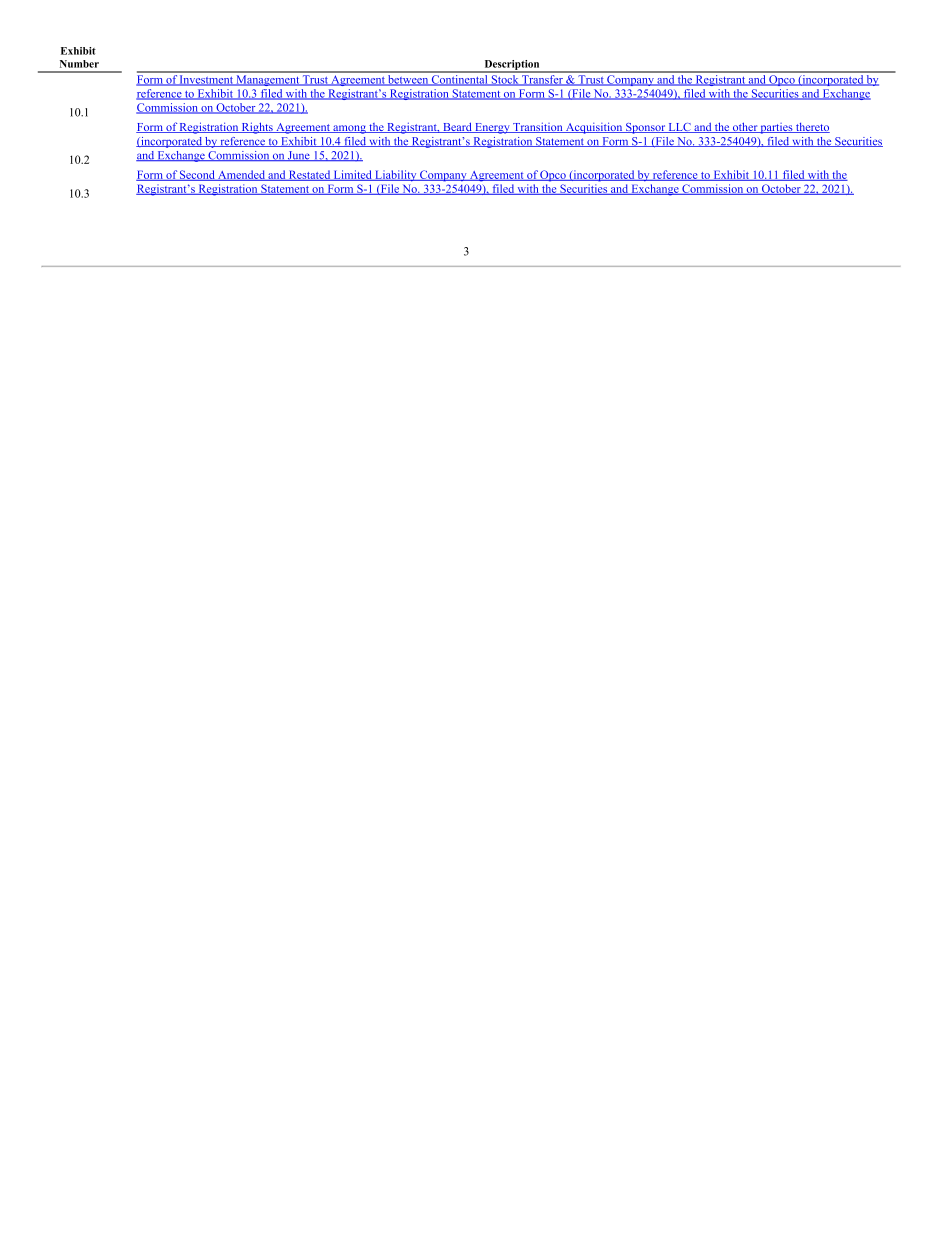  I want to click on LLC, so click(679, 128).
